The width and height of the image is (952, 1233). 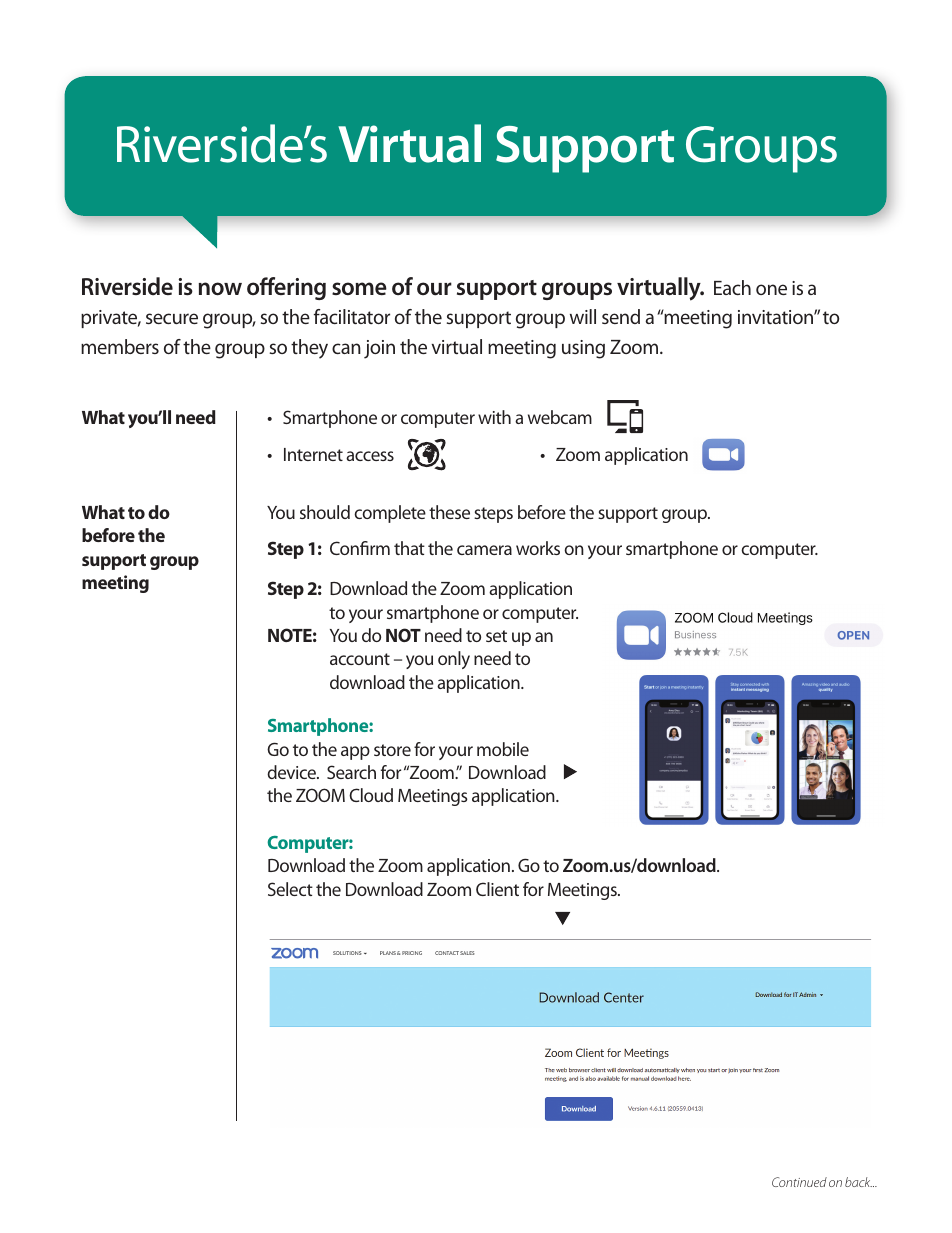 I want to click on back, so click(x=858, y=1182).
